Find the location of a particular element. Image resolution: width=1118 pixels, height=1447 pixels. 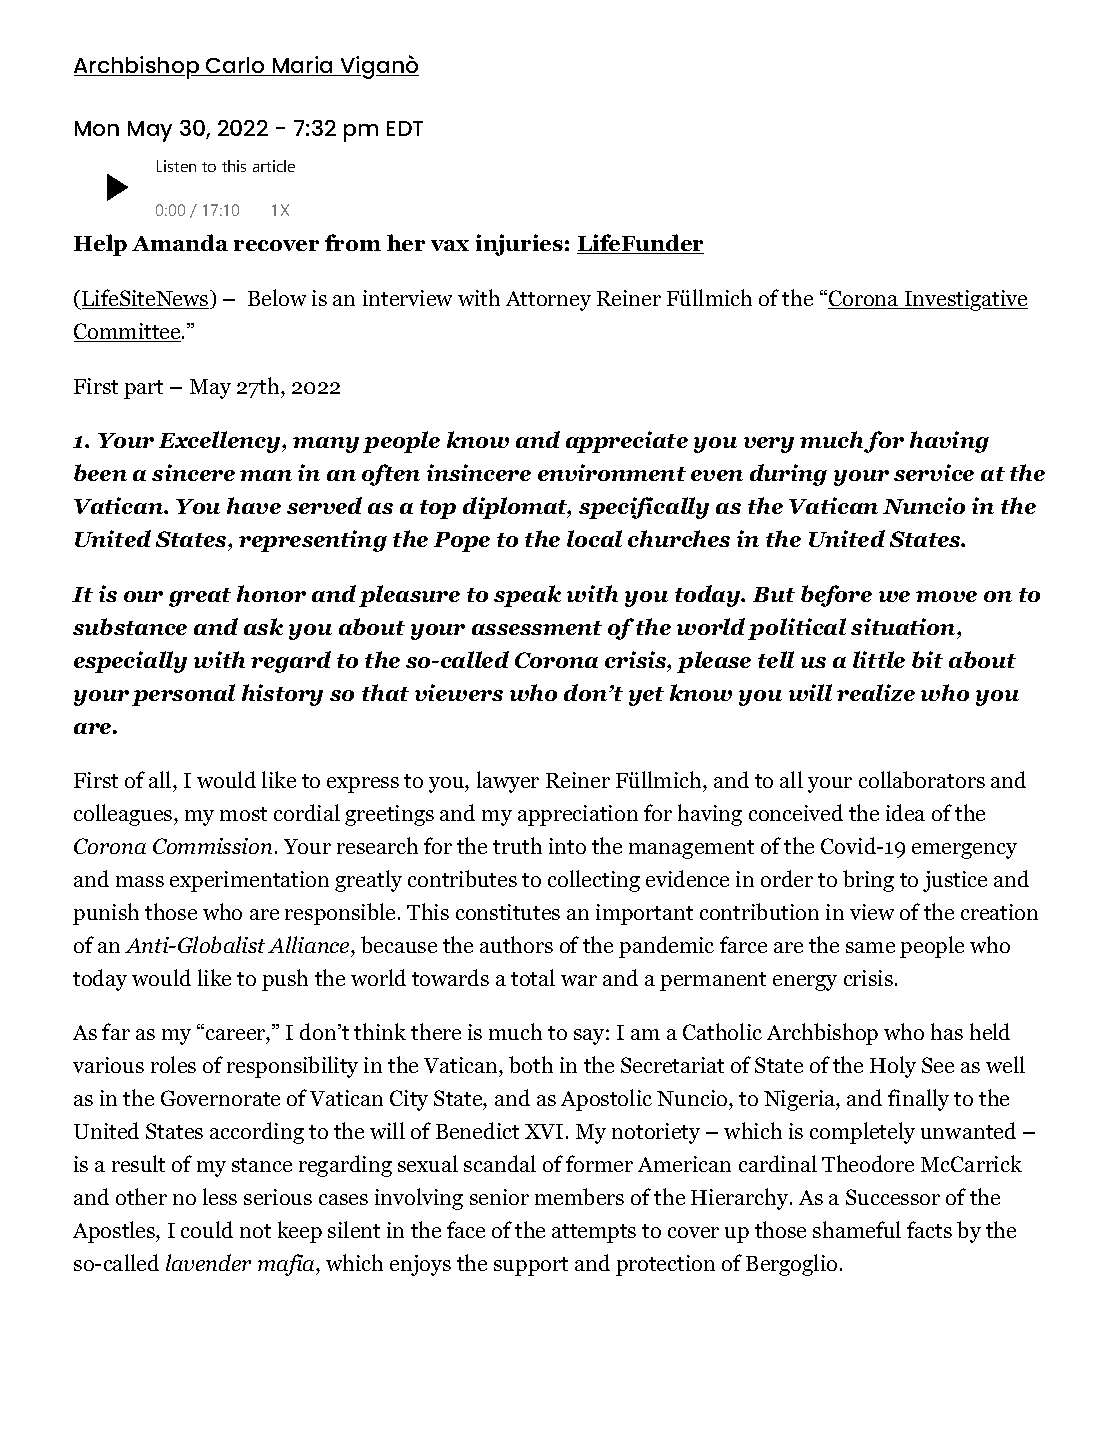

EDT is located at coordinates (405, 128).
